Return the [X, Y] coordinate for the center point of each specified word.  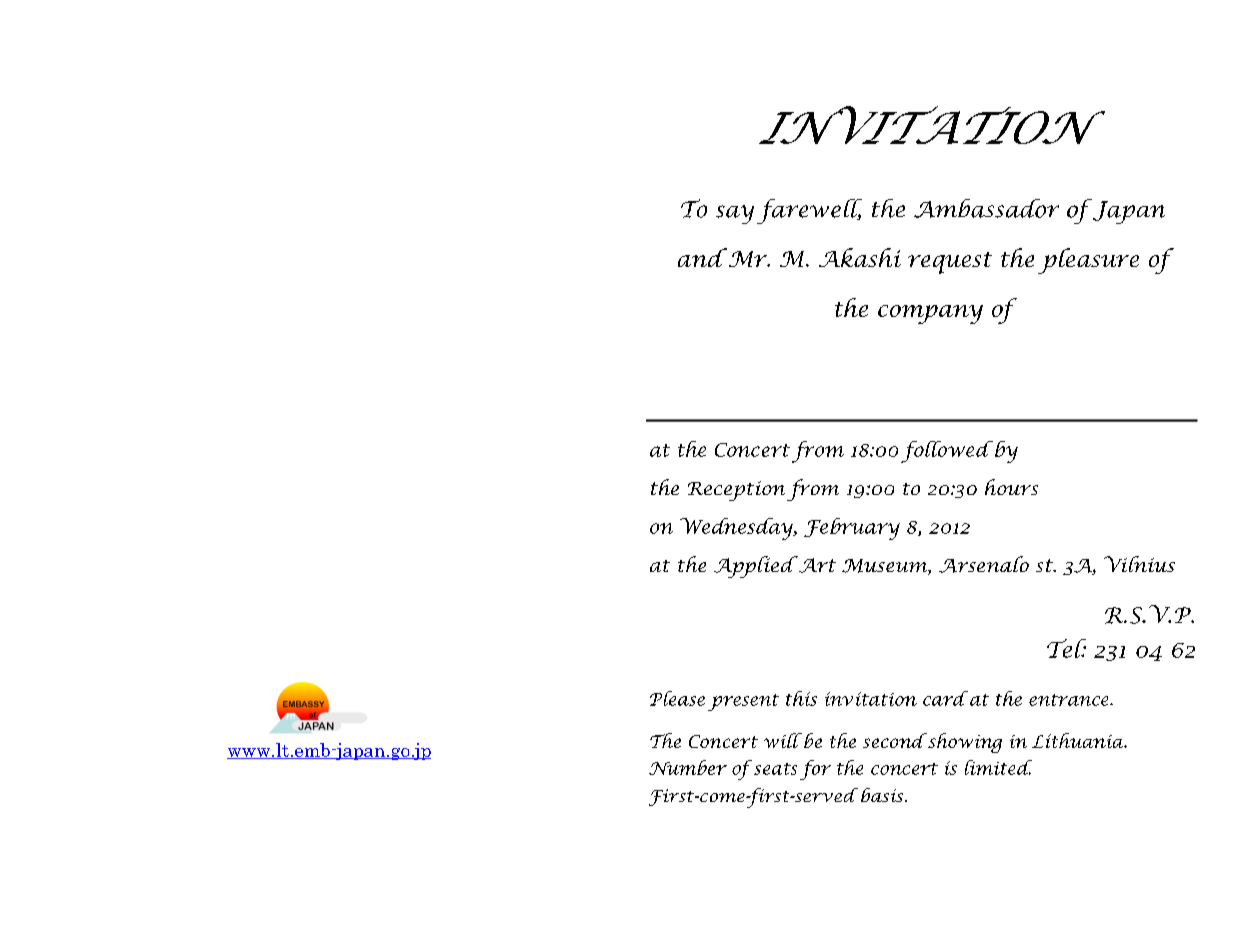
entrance [1070, 700]
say [735, 214]
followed [947, 452]
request [950, 263]
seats [774, 767]
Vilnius [1139, 564]
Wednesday [737, 529]
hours [1011, 487]
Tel [1066, 648]
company [930, 314]
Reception [736, 491]
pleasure [1088, 261]
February [852, 529]
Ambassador [986, 208]
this [801, 698]
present [743, 702]
